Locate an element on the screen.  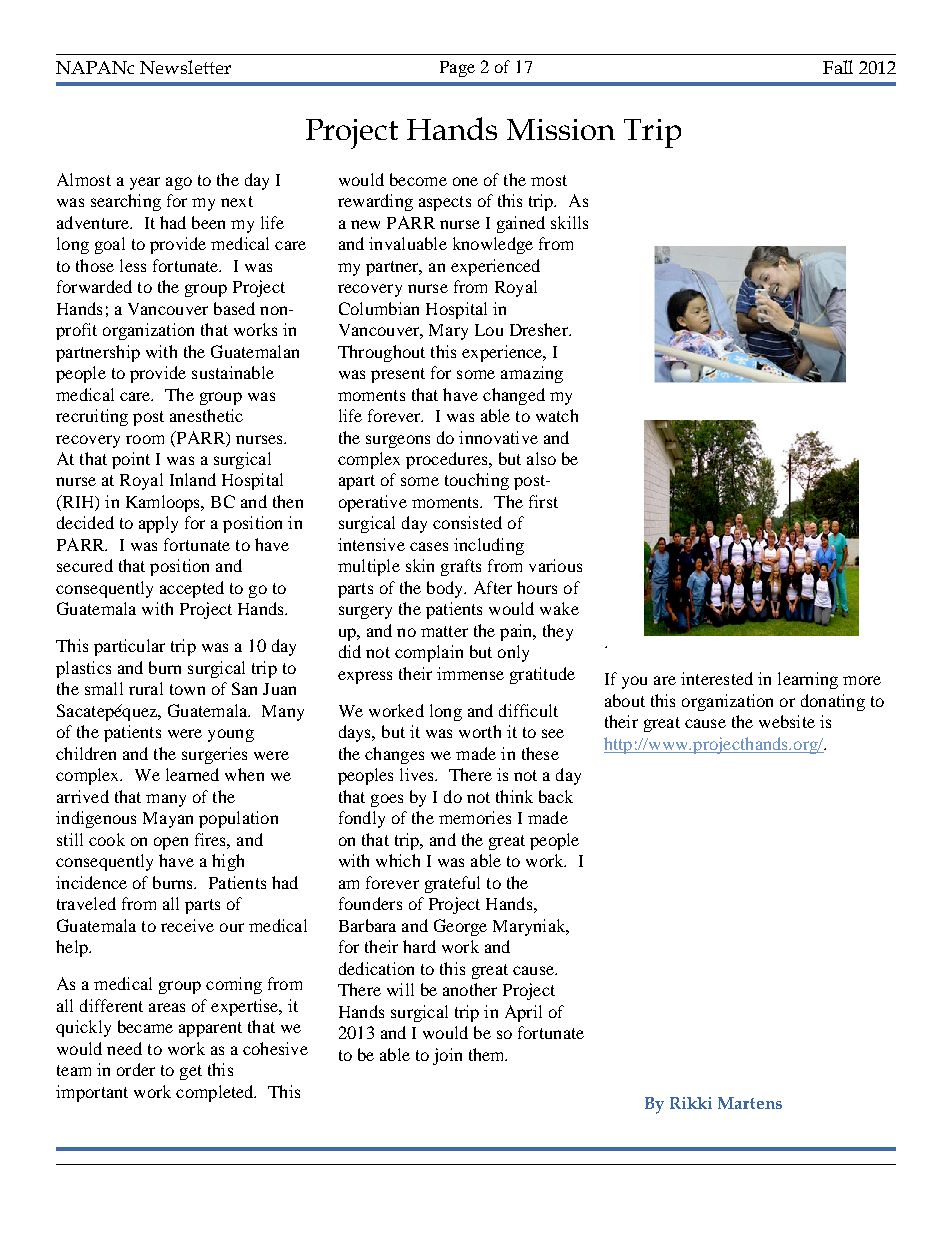
get is located at coordinates (191, 1072).
